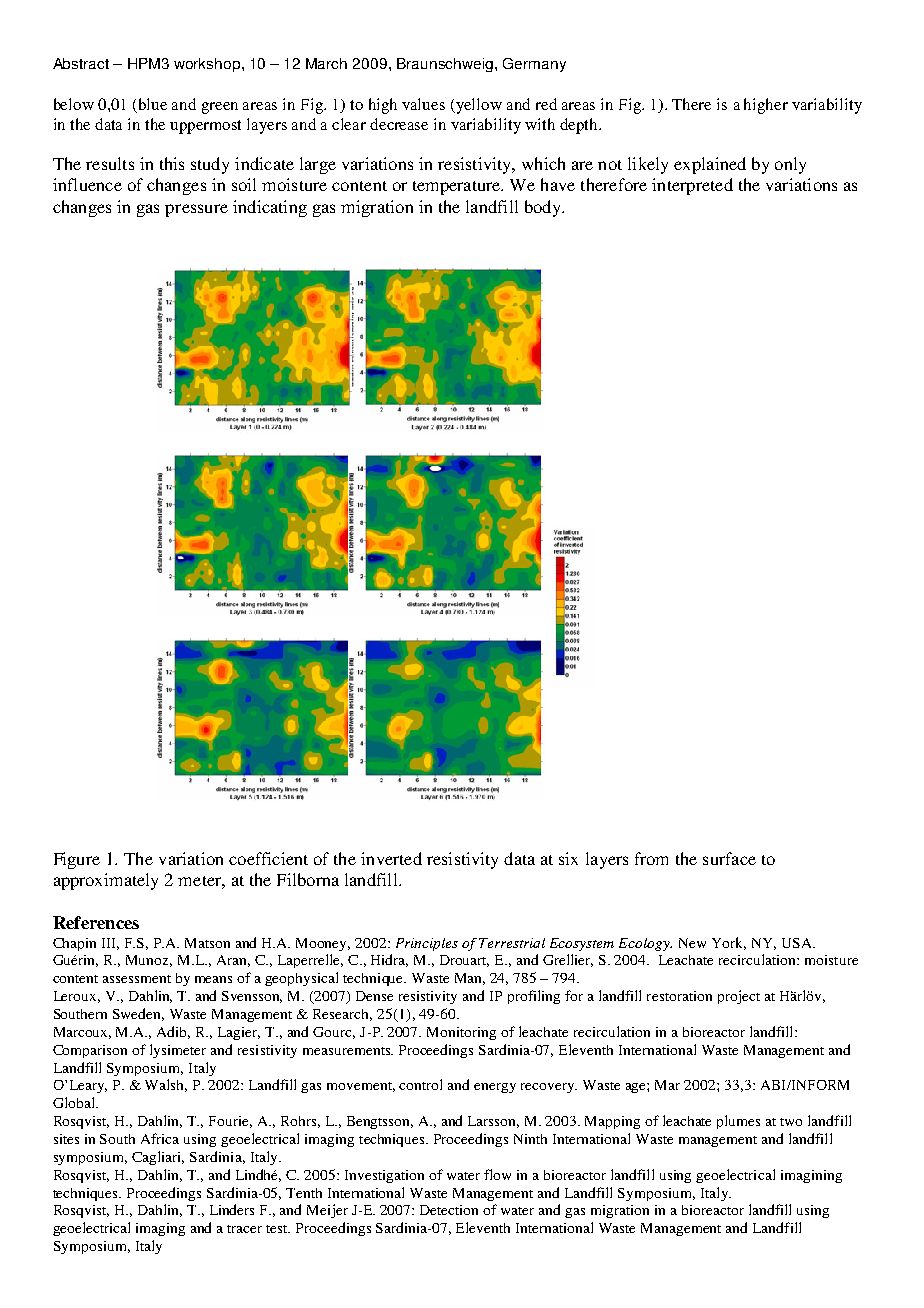  What do you see at coordinates (153, 104) in the image?
I see `blue` at bounding box center [153, 104].
